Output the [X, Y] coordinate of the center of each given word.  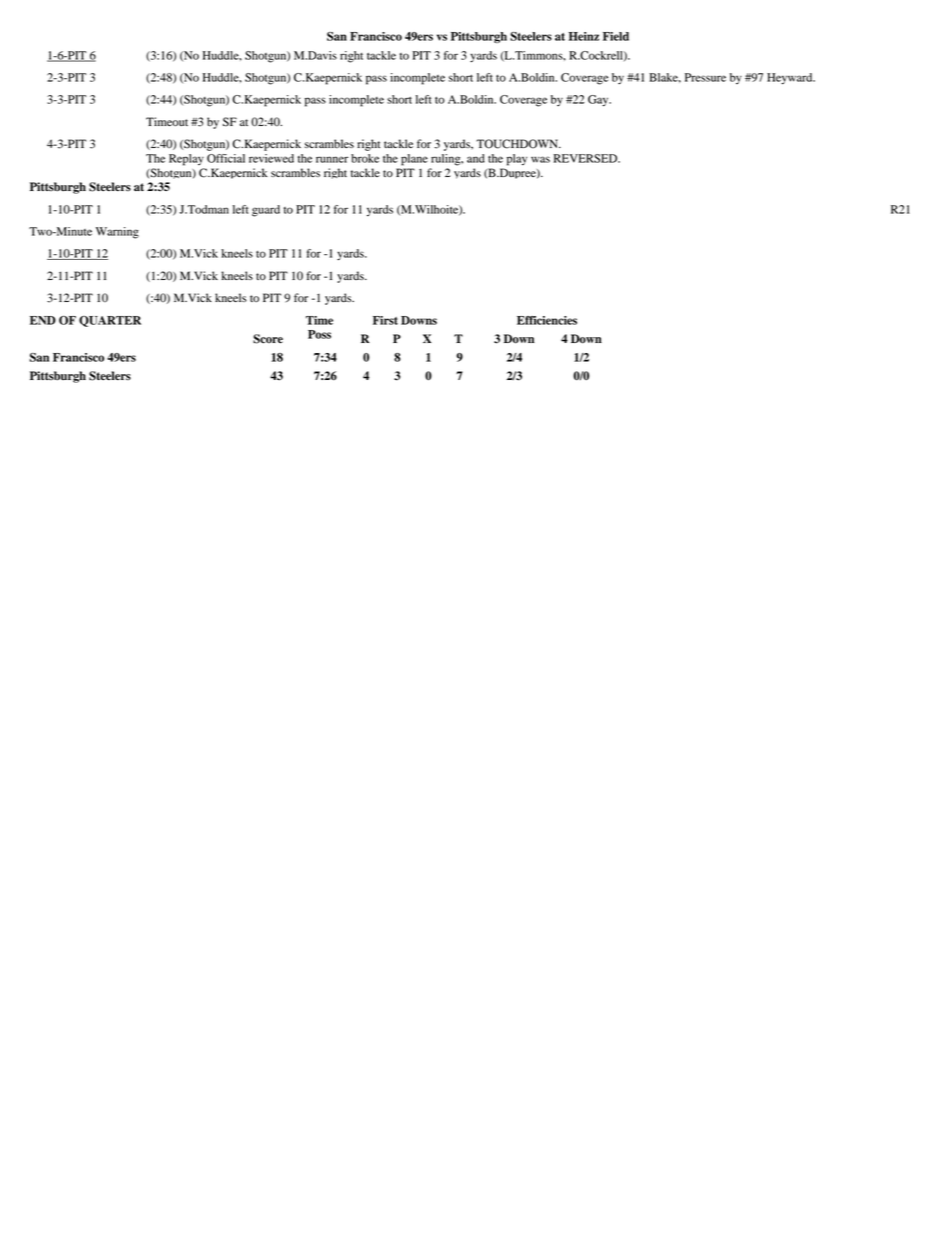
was [540, 159]
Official [226, 158]
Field [616, 36]
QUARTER [110, 321]
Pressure [705, 77]
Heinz [584, 36]
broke [365, 158]
